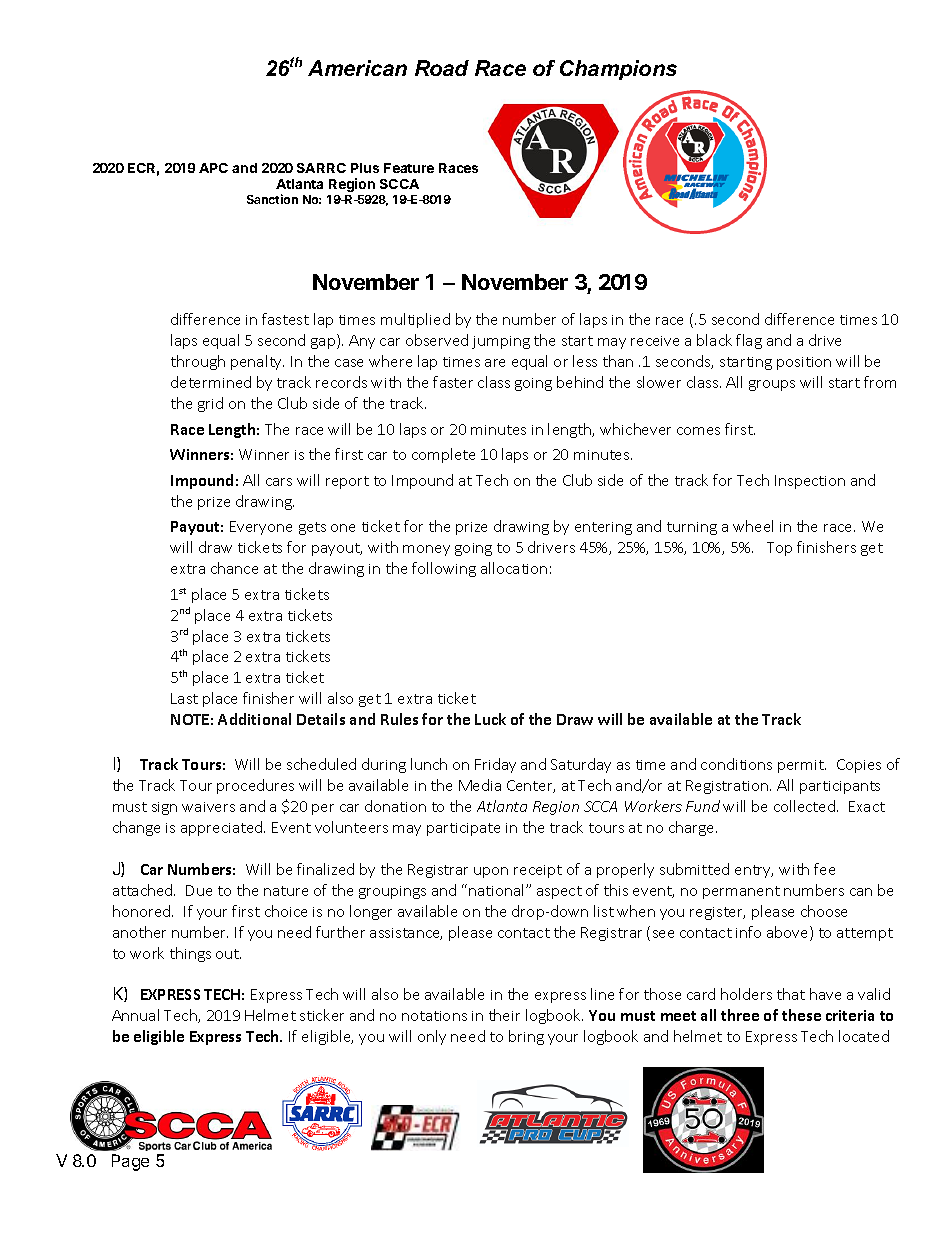  What do you see at coordinates (130, 1162) in the screenshot?
I see `Page` at bounding box center [130, 1162].
